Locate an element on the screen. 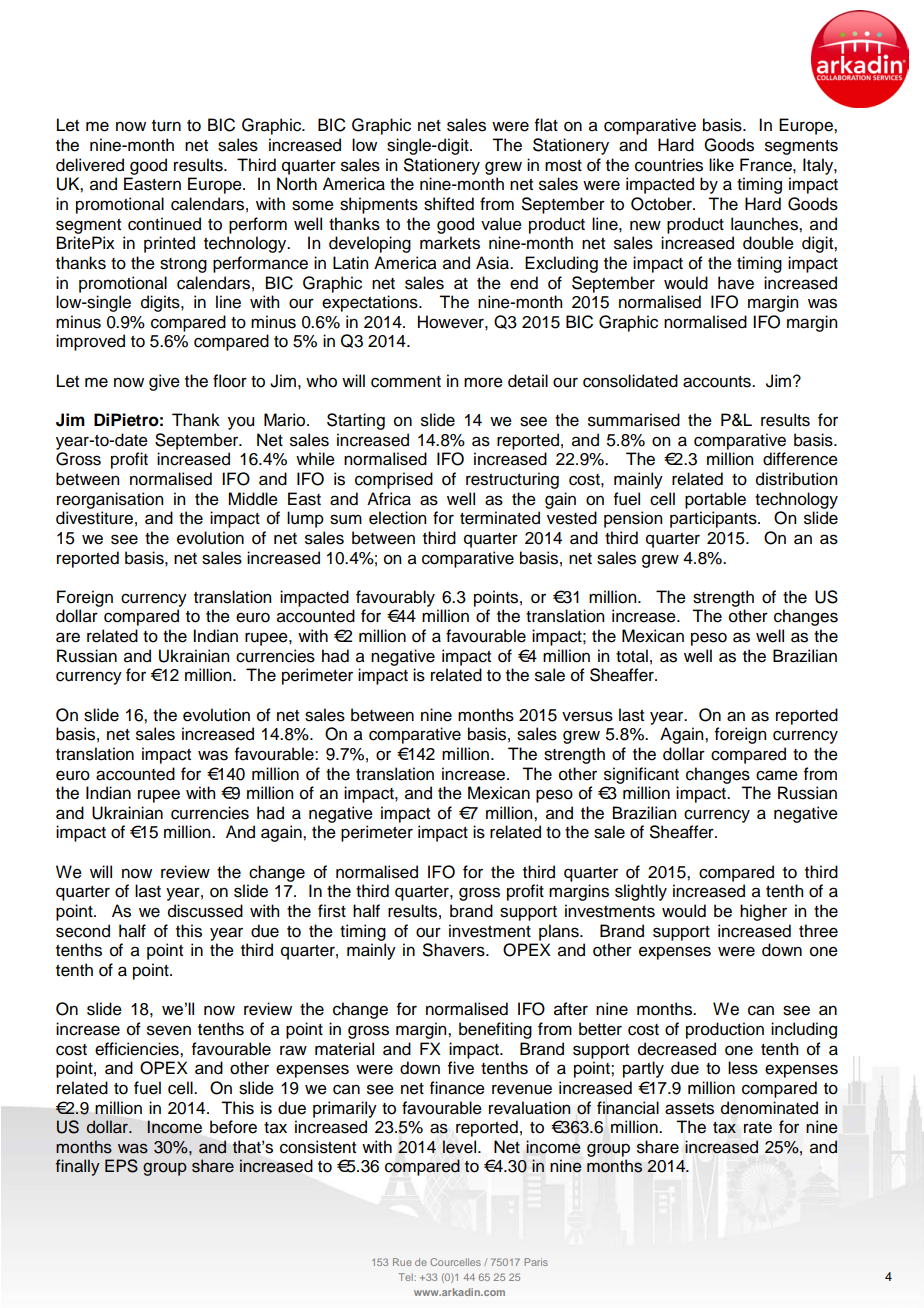  EPS is located at coordinates (121, 1166).
